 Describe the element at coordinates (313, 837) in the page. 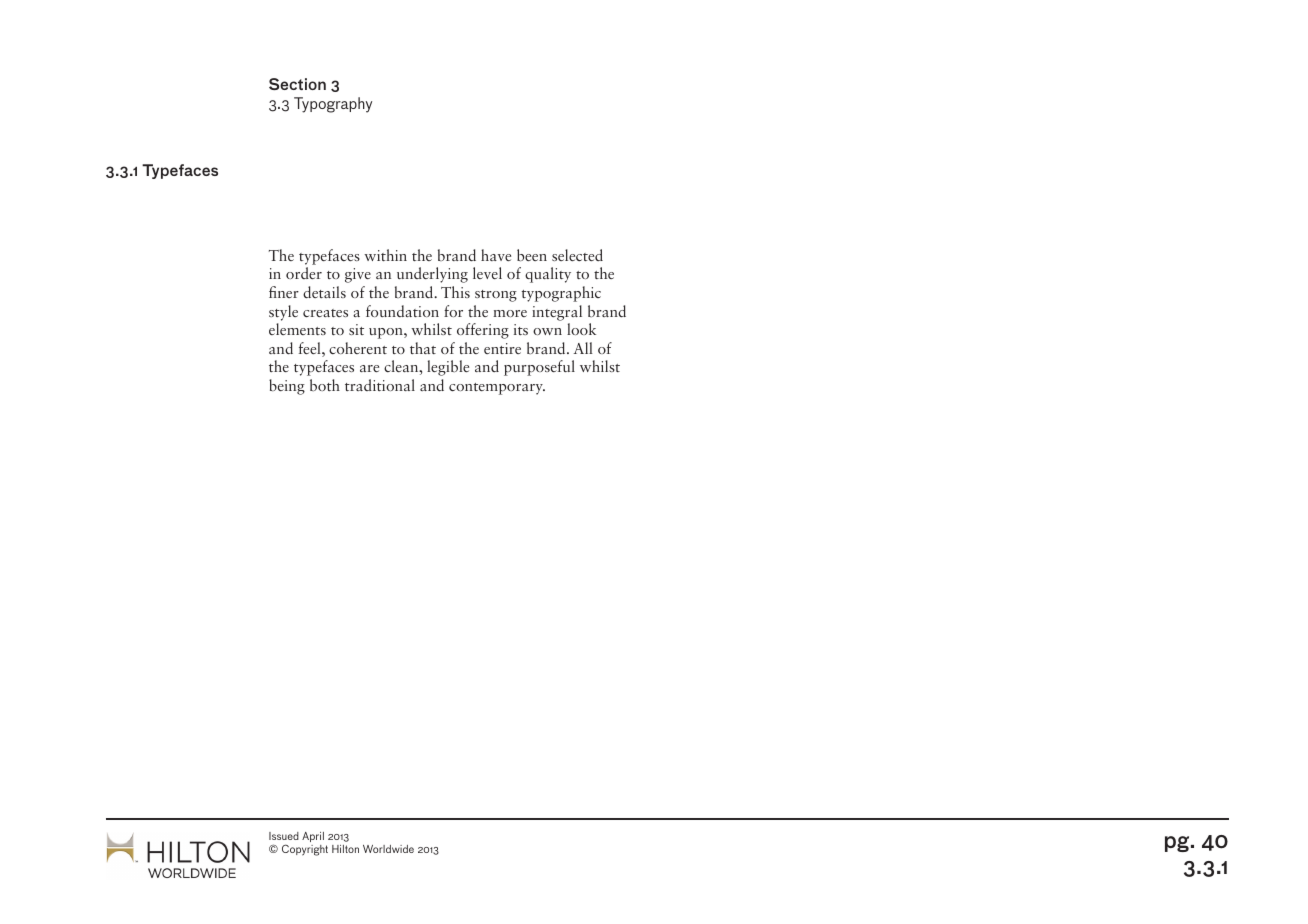

I see `April` at that location.
